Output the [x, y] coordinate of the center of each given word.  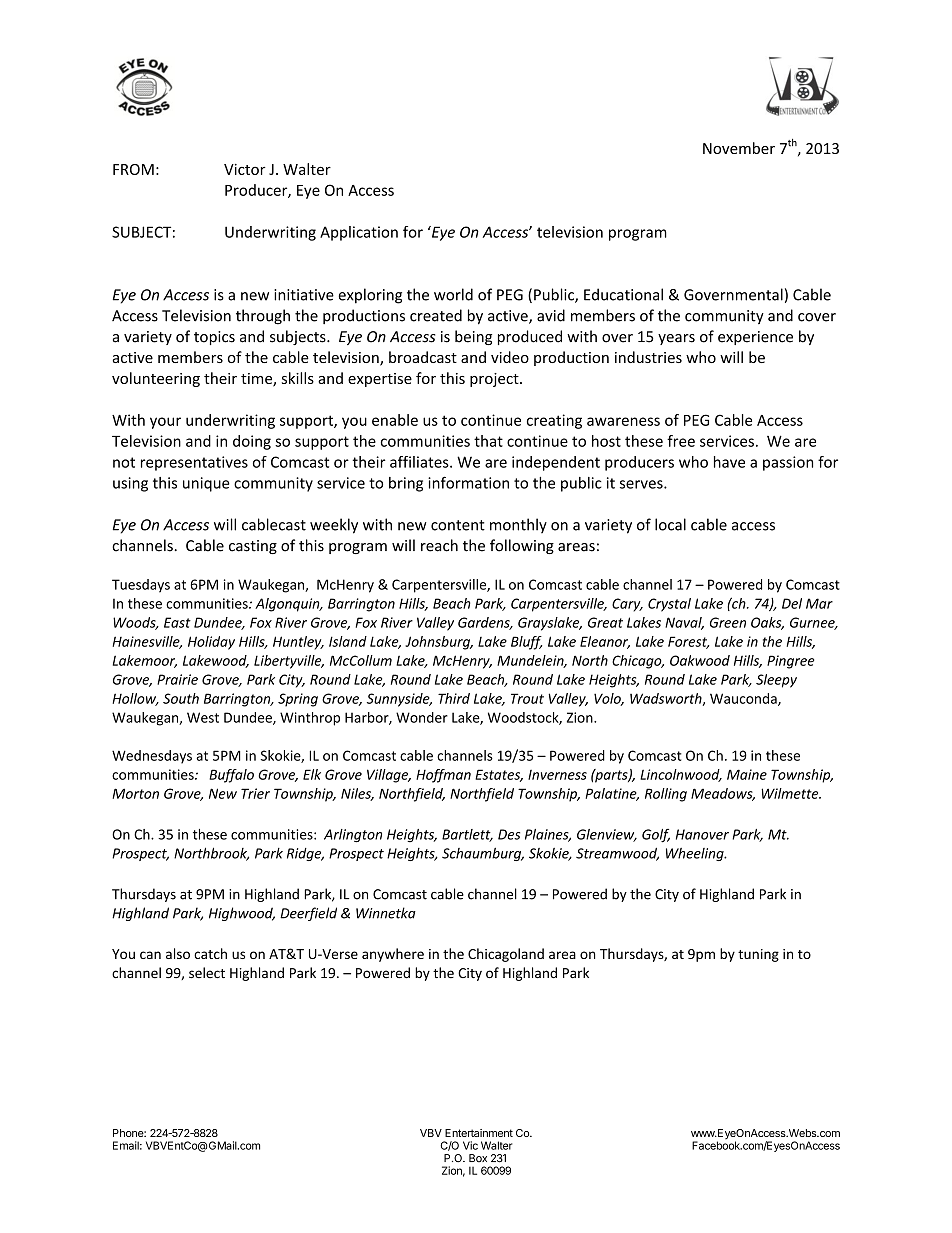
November [739, 148]
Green [728, 622]
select [207, 972]
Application [359, 233]
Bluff [526, 643]
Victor [245, 169]
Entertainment [479, 1133]
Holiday [211, 643]
